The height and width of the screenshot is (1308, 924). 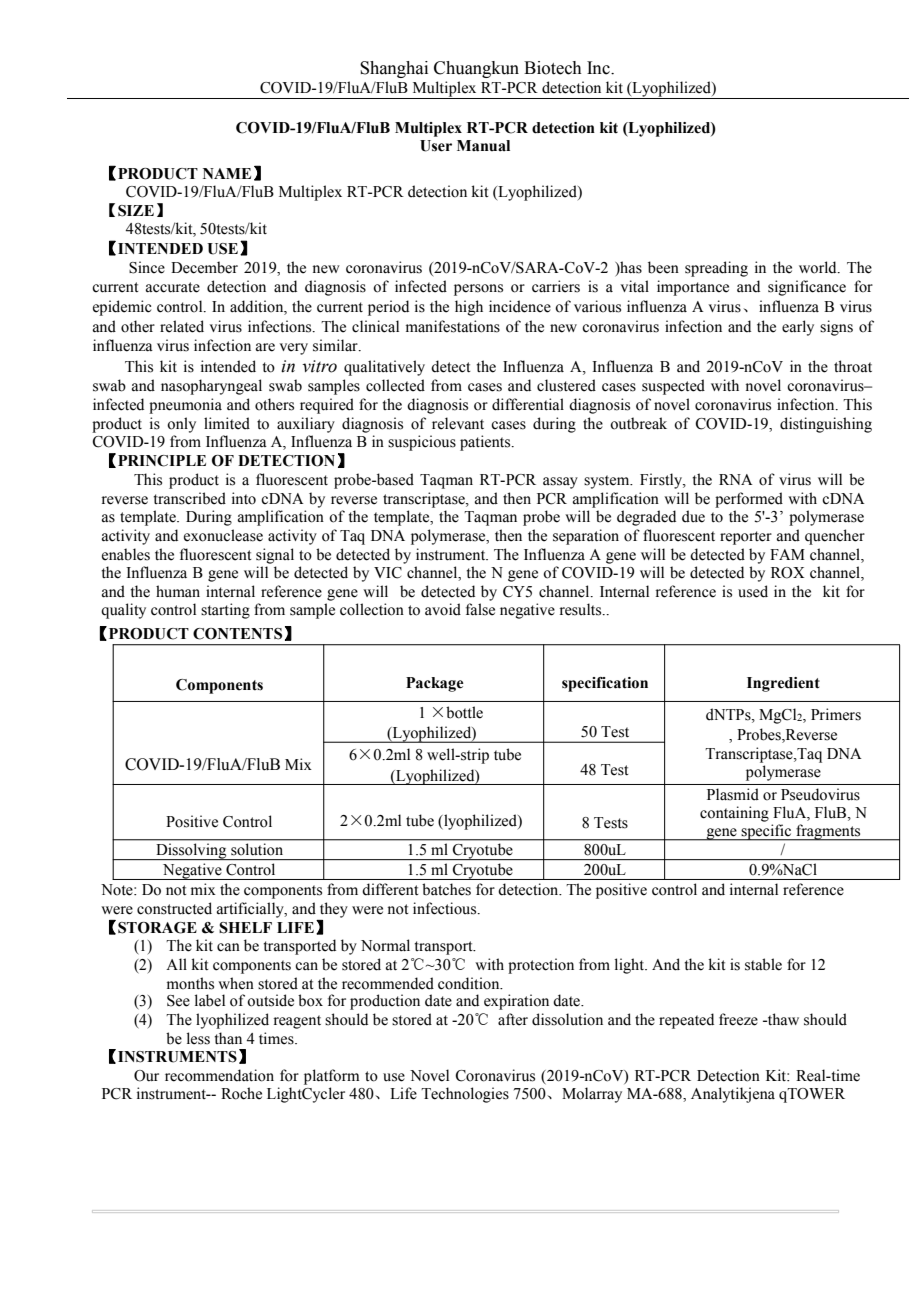 I want to click on Biotech, so click(x=553, y=68).
